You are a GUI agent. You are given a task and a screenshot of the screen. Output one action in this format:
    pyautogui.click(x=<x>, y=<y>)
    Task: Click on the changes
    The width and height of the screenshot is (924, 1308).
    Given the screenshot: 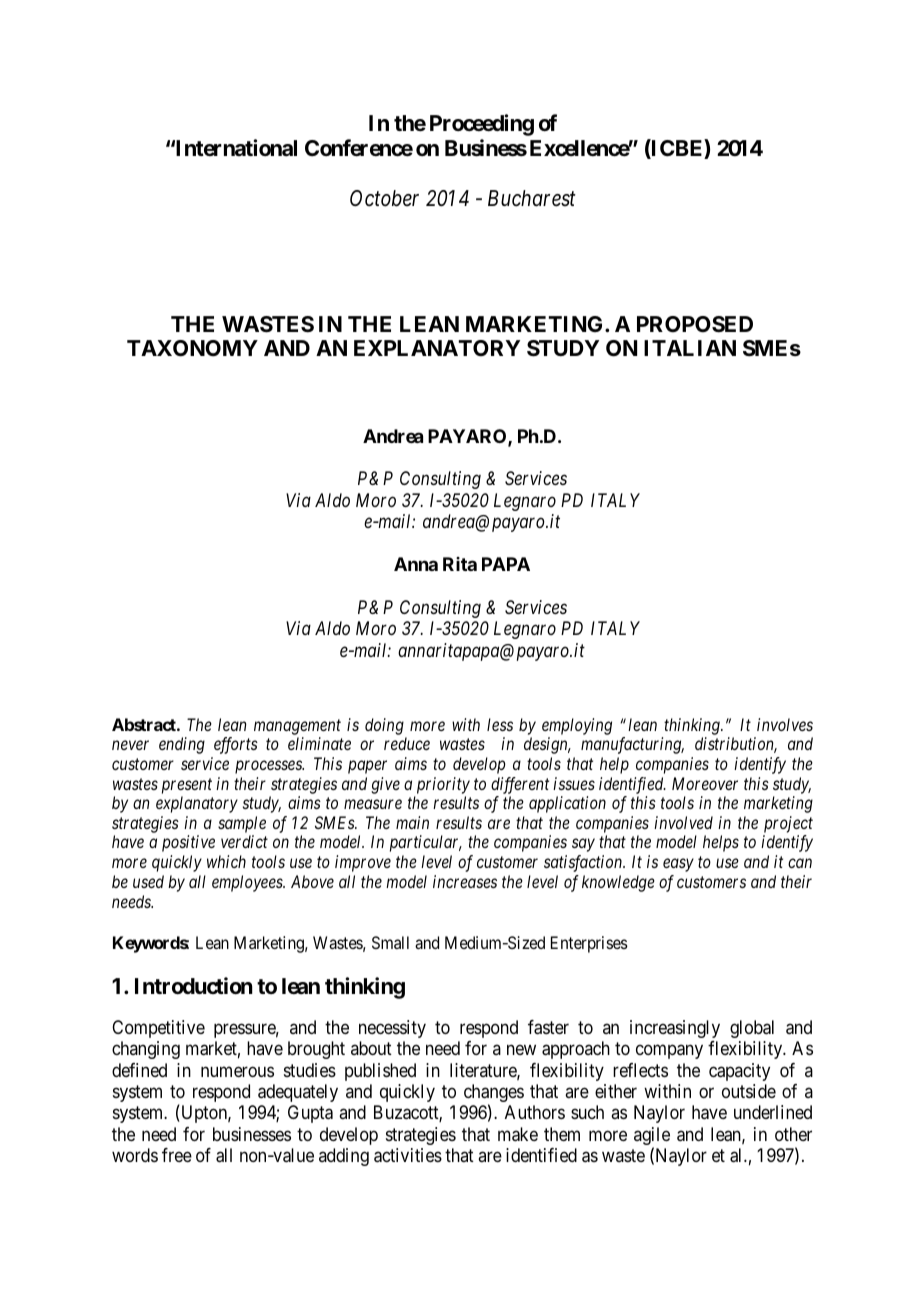 What is the action you would take?
    pyautogui.click(x=494, y=1094)
